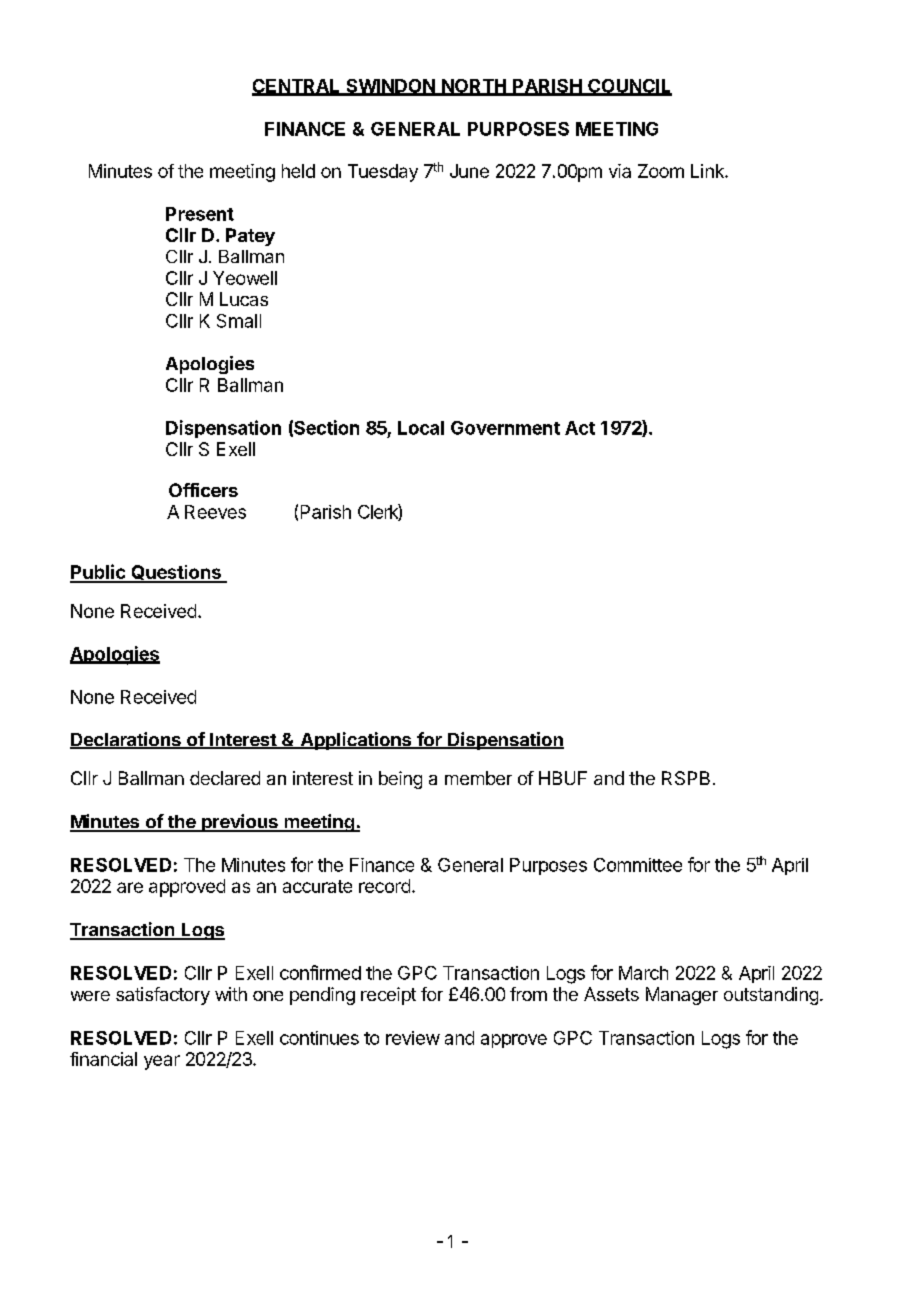  Describe the element at coordinates (162, 1062) in the screenshot. I see `year` at that location.
